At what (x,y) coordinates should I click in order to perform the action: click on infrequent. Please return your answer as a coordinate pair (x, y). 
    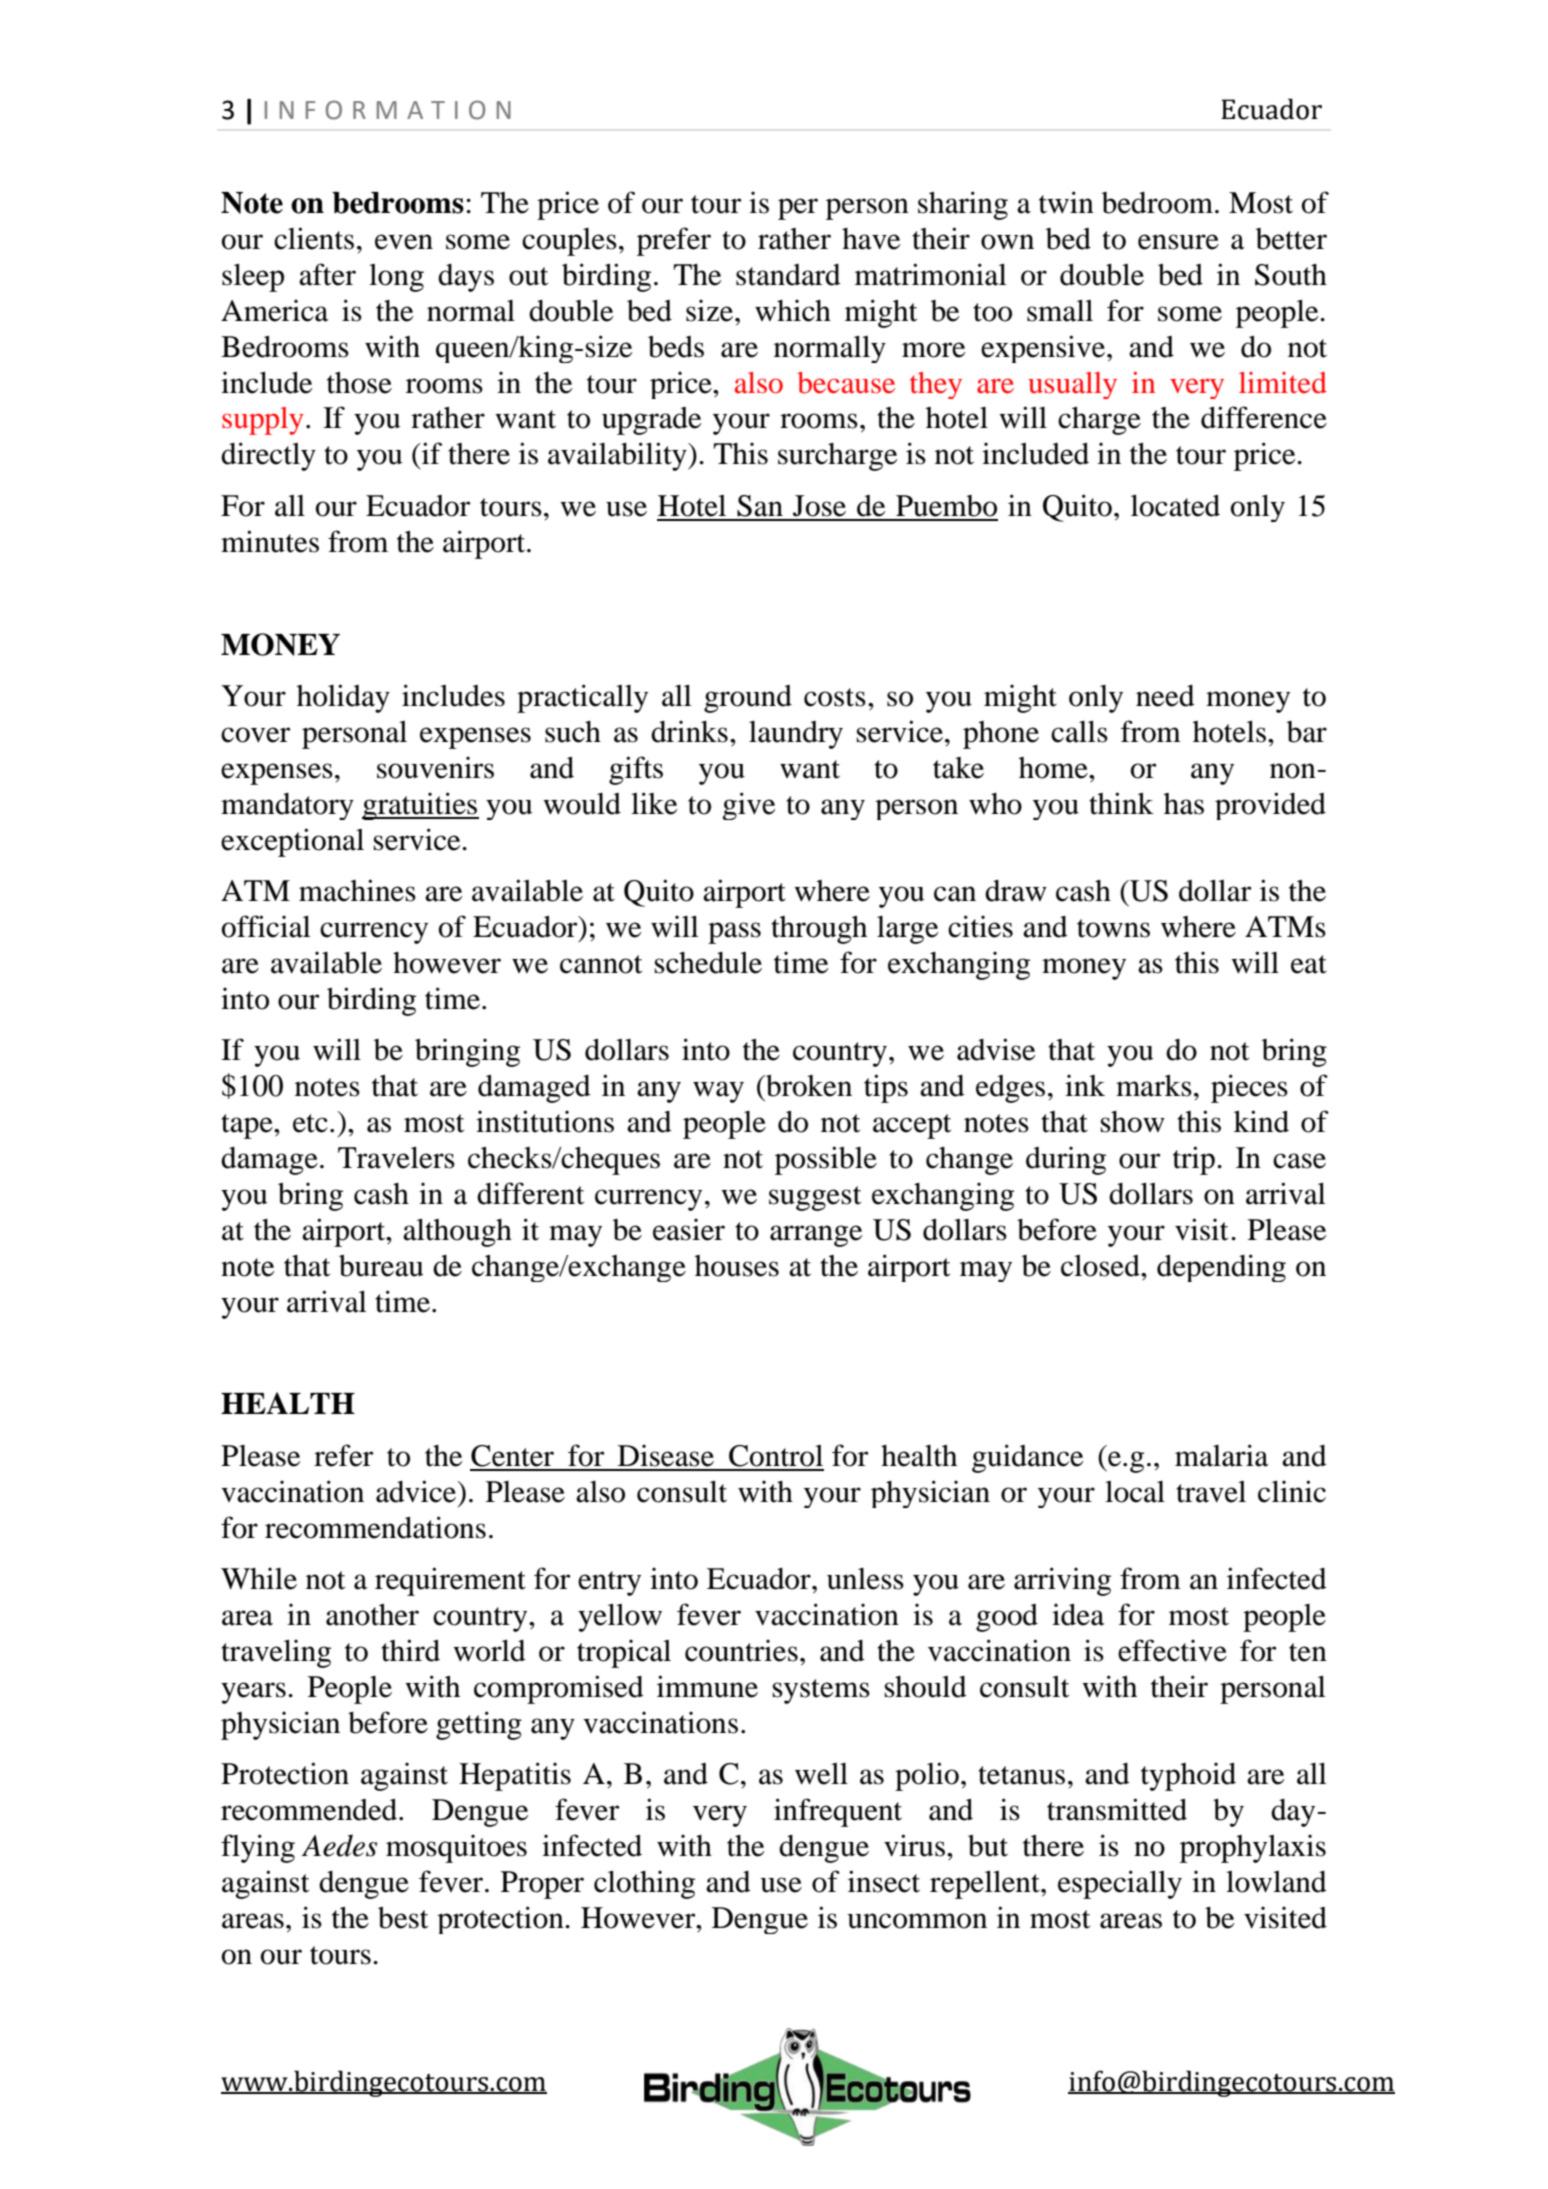
    Looking at the image, I should click on (838, 1812).
